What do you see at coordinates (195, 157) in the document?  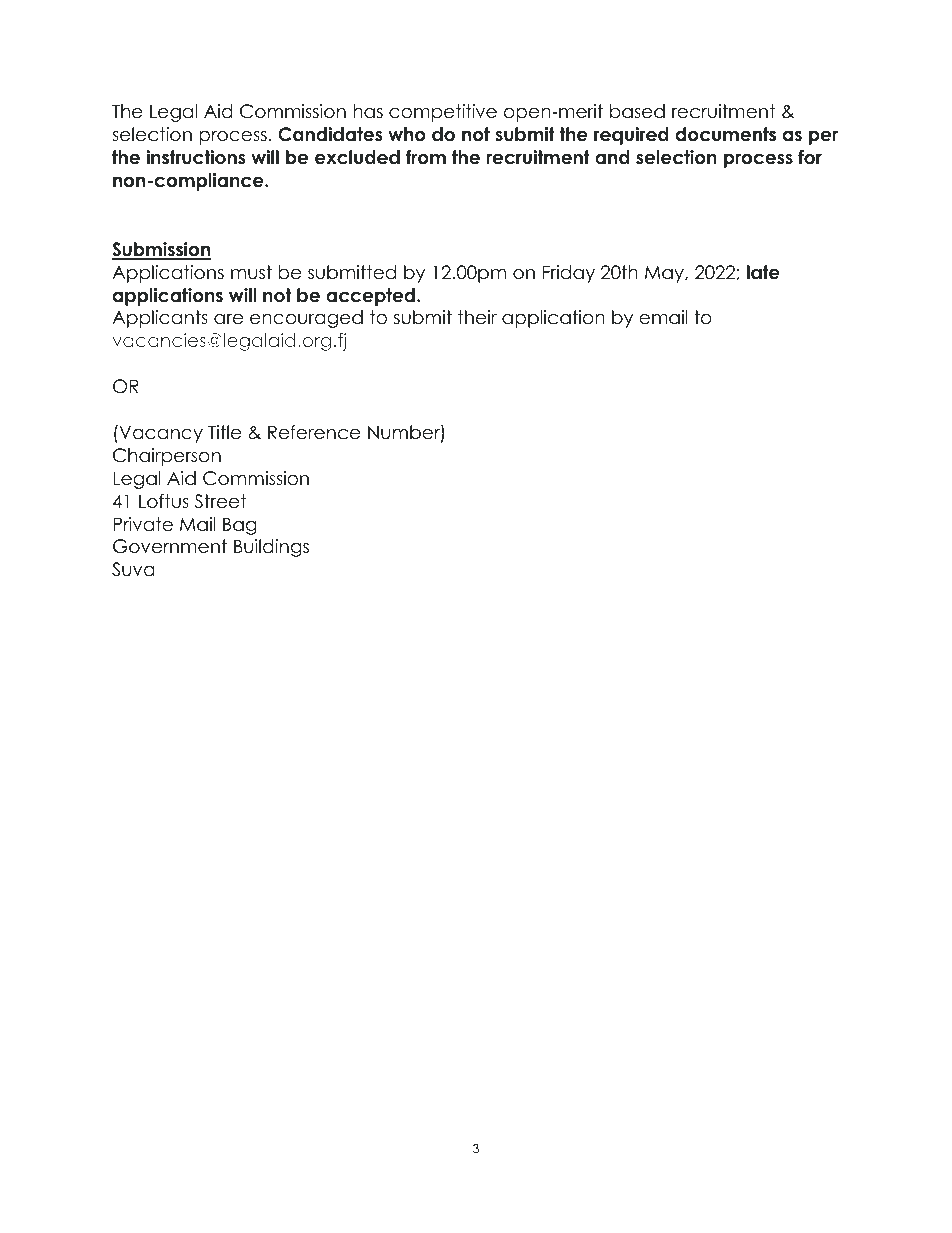 I see `instructions` at bounding box center [195, 157].
